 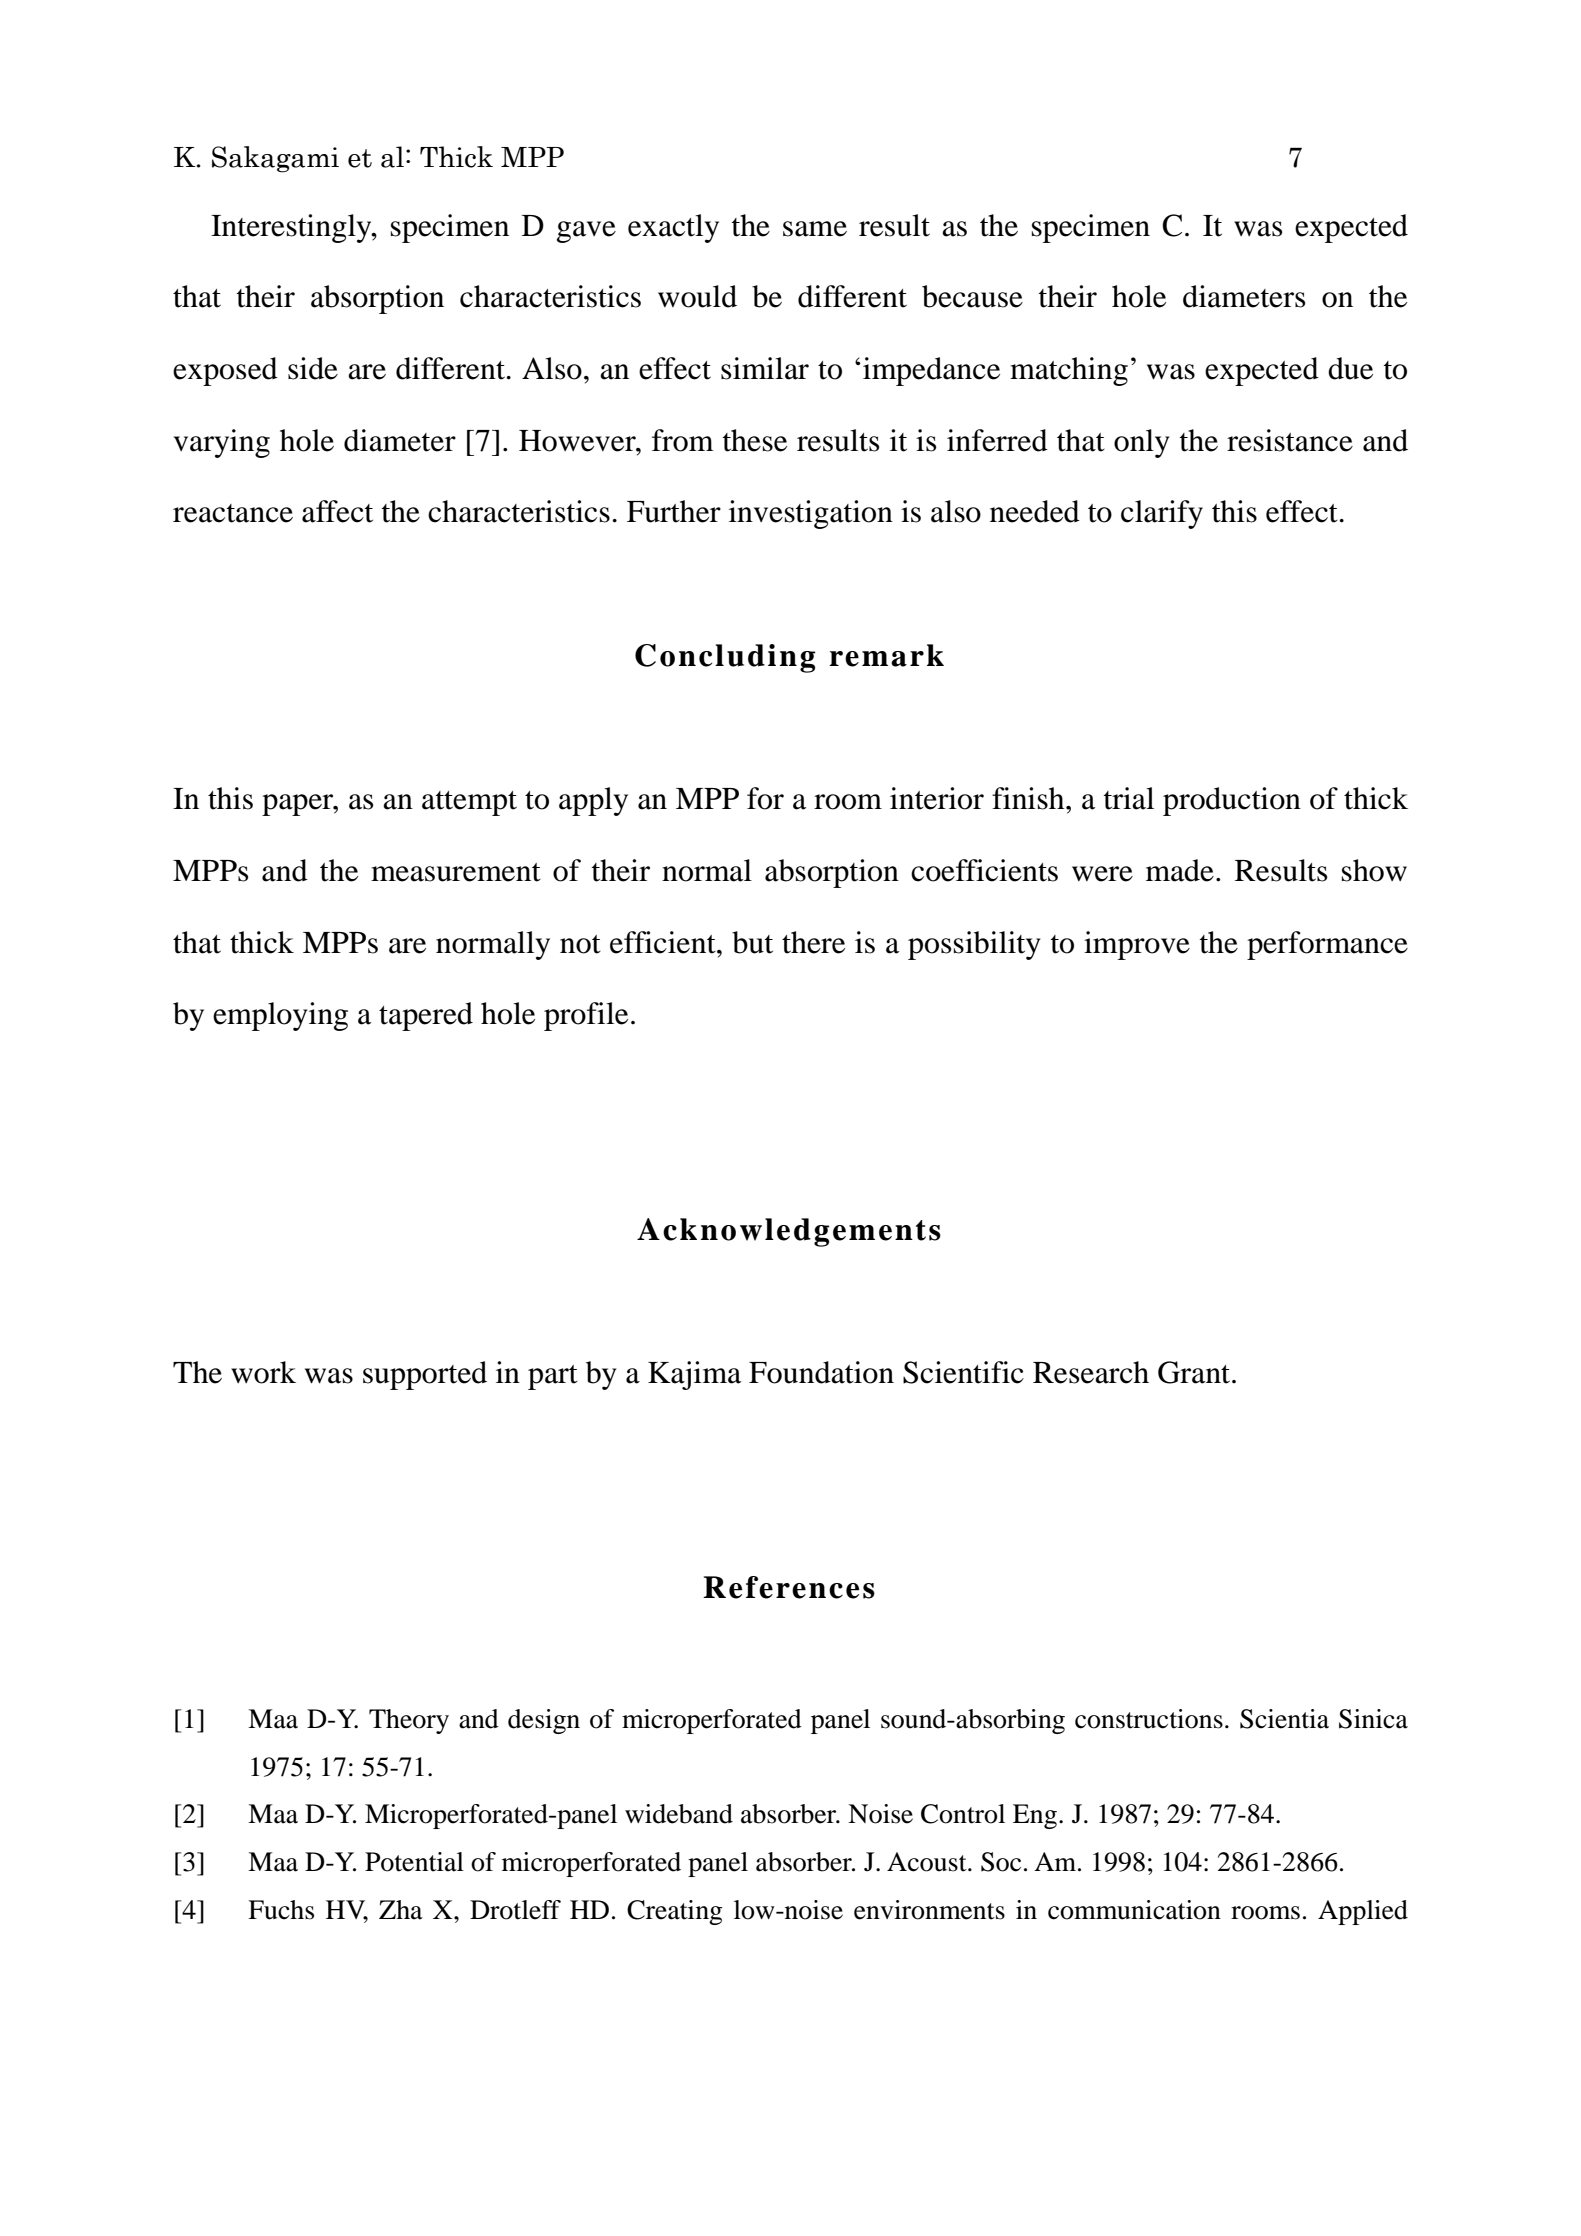 What do you see at coordinates (469, 803) in the screenshot?
I see `attempt` at bounding box center [469, 803].
